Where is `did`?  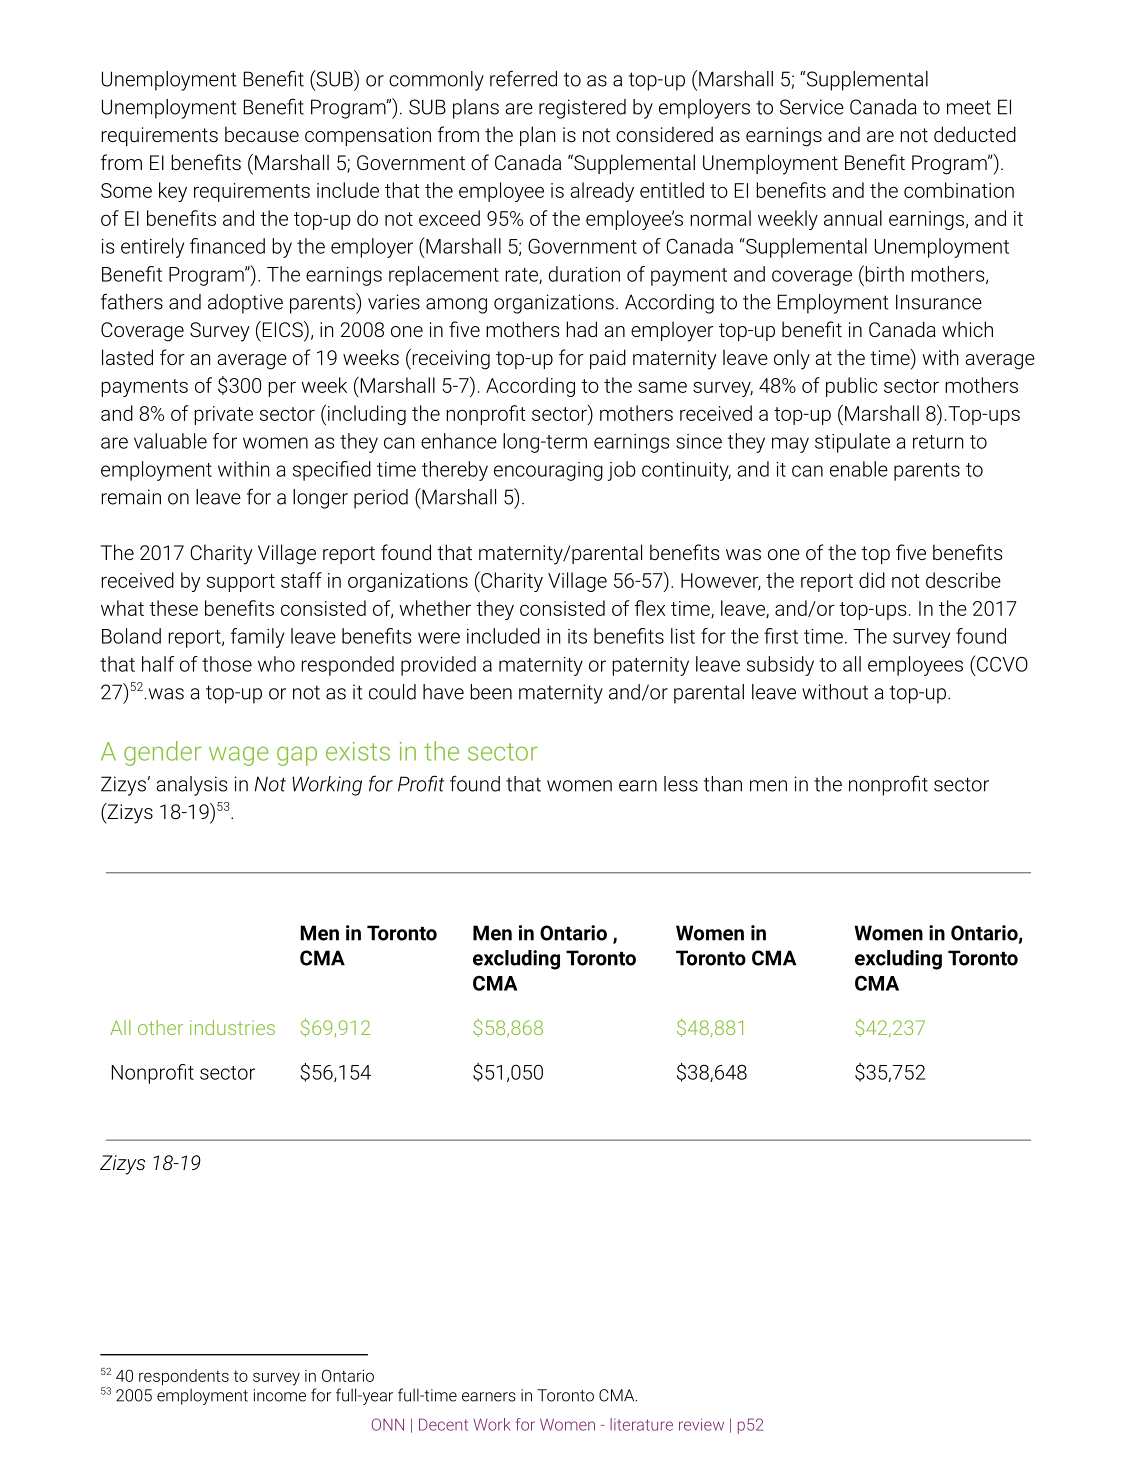
did is located at coordinates (872, 580).
